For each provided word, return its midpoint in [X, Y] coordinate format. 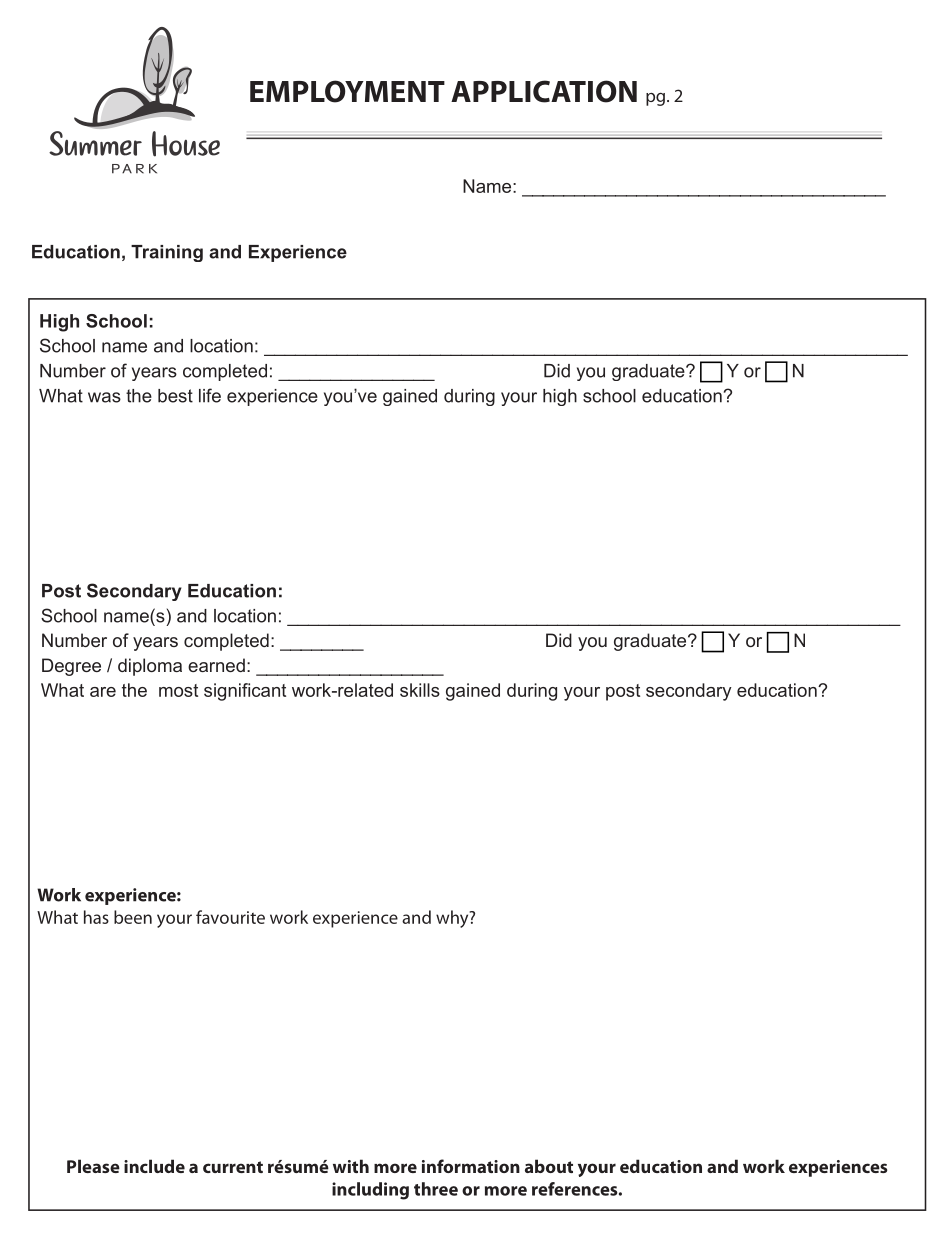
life [210, 395]
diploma [150, 667]
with [351, 1166]
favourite [230, 917]
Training [167, 253]
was [104, 397]
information [471, 1166]
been [133, 917]
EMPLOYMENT [347, 91]
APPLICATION [544, 91]
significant [245, 692]
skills [420, 690]
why [453, 919]
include [154, 1166]
